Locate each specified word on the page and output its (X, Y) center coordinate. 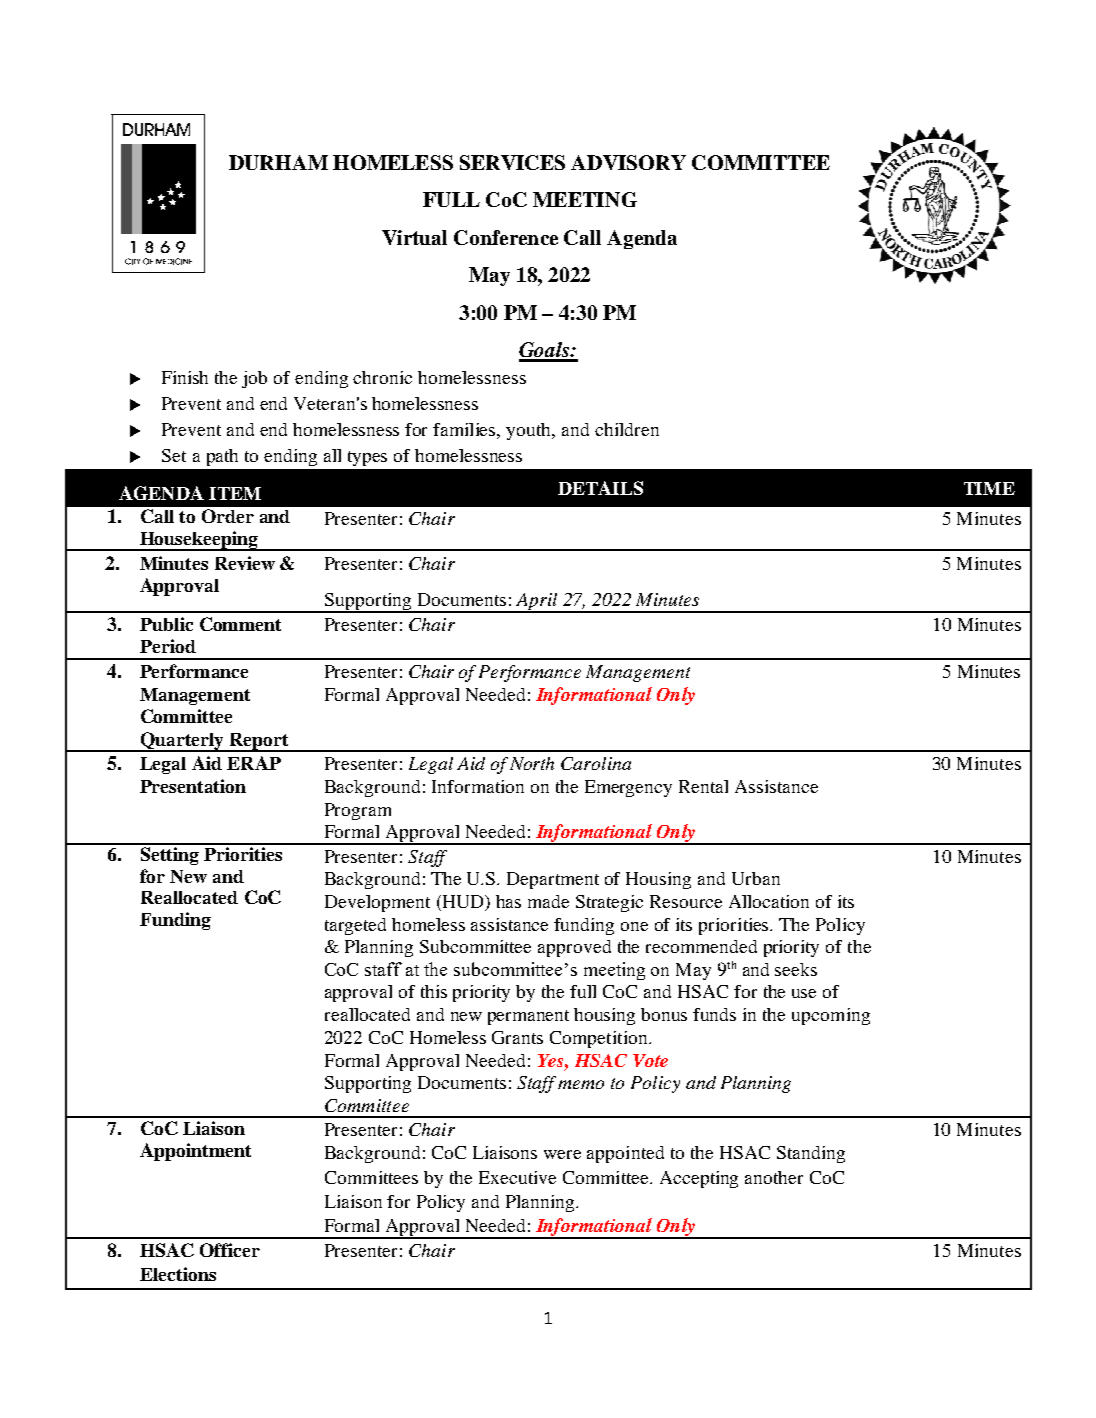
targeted (355, 926)
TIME (989, 488)
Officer (230, 1250)
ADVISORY (628, 162)
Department (553, 880)
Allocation (769, 901)
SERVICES (512, 162)
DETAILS (600, 488)
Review (245, 563)
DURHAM (278, 162)
